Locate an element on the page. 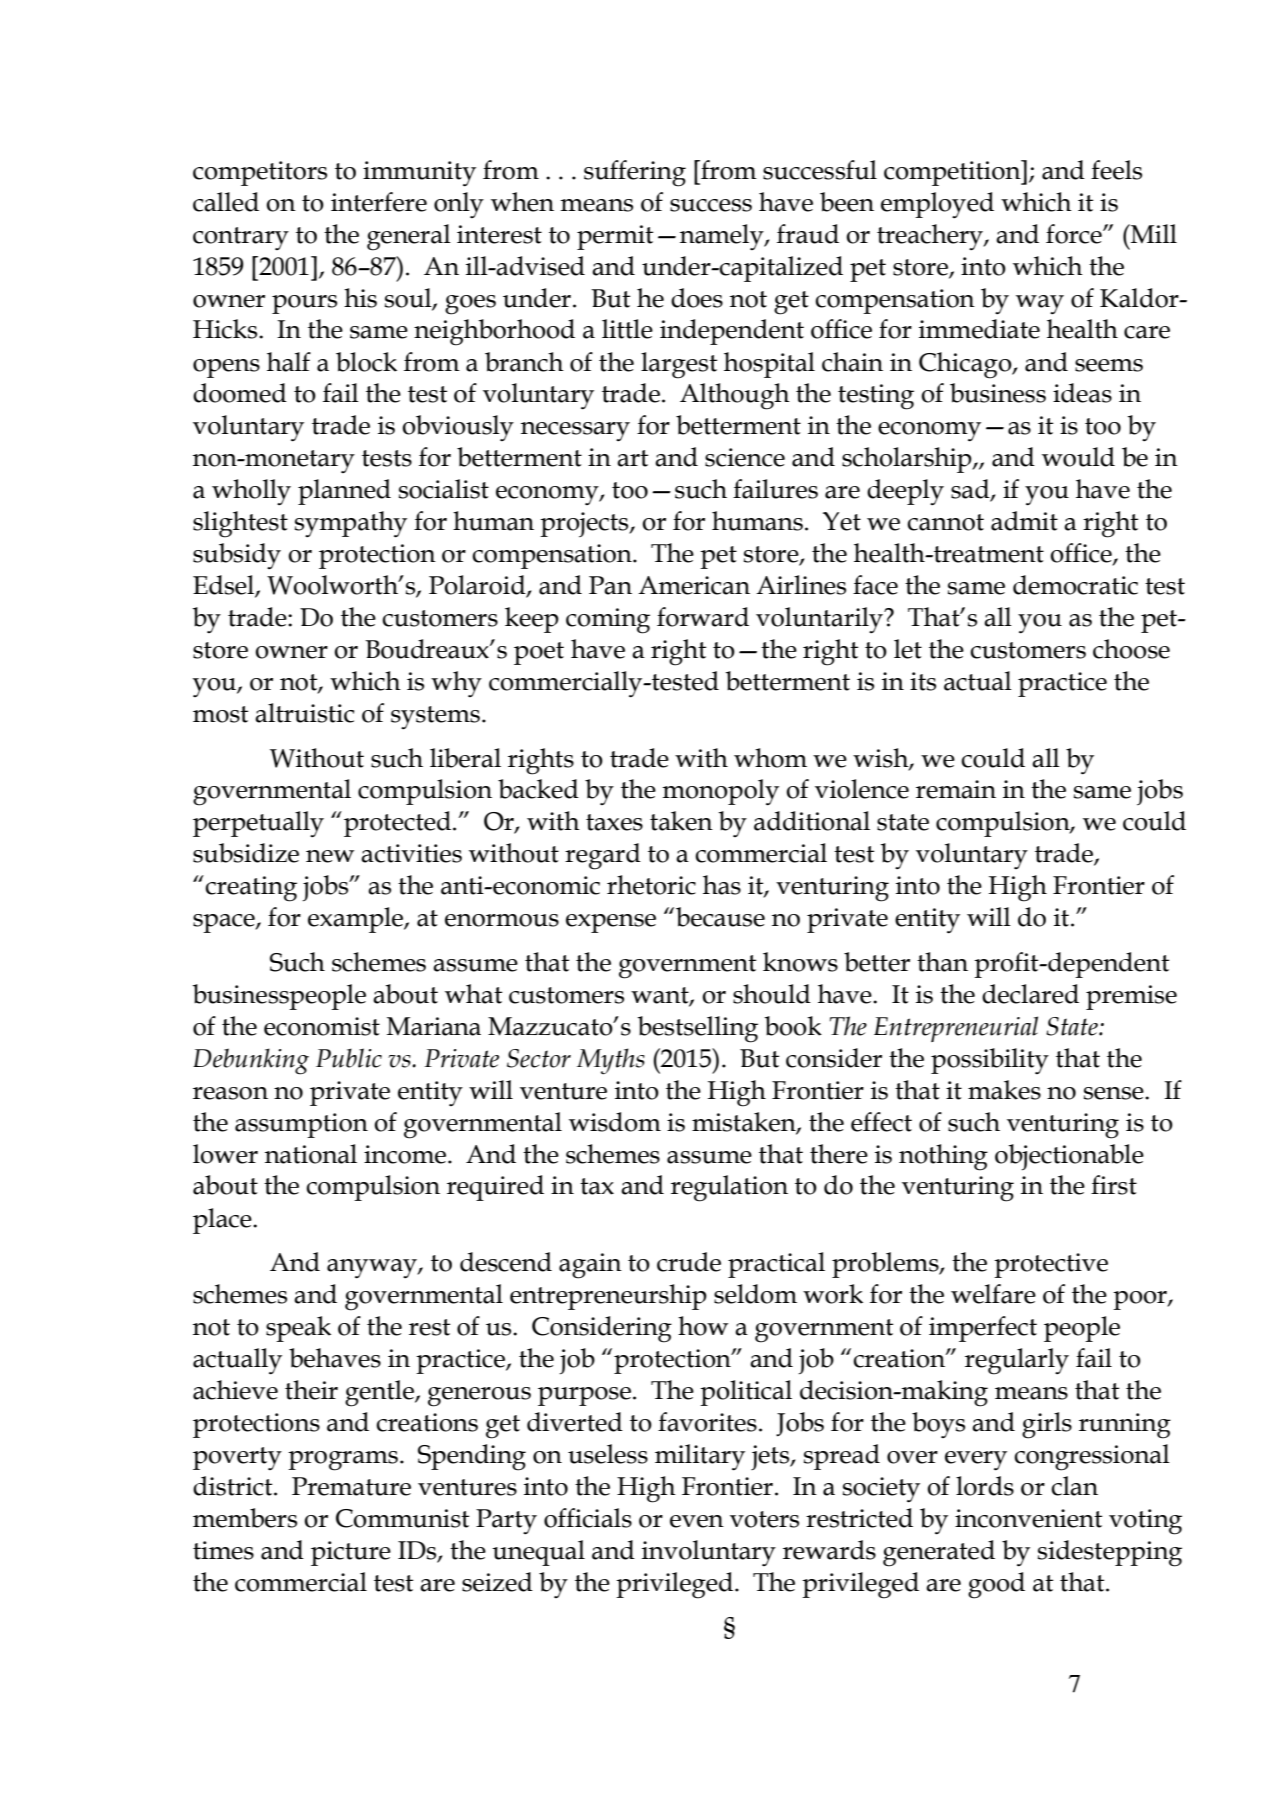 The width and height of the page is (1274, 1803). regulation is located at coordinates (729, 1188).
